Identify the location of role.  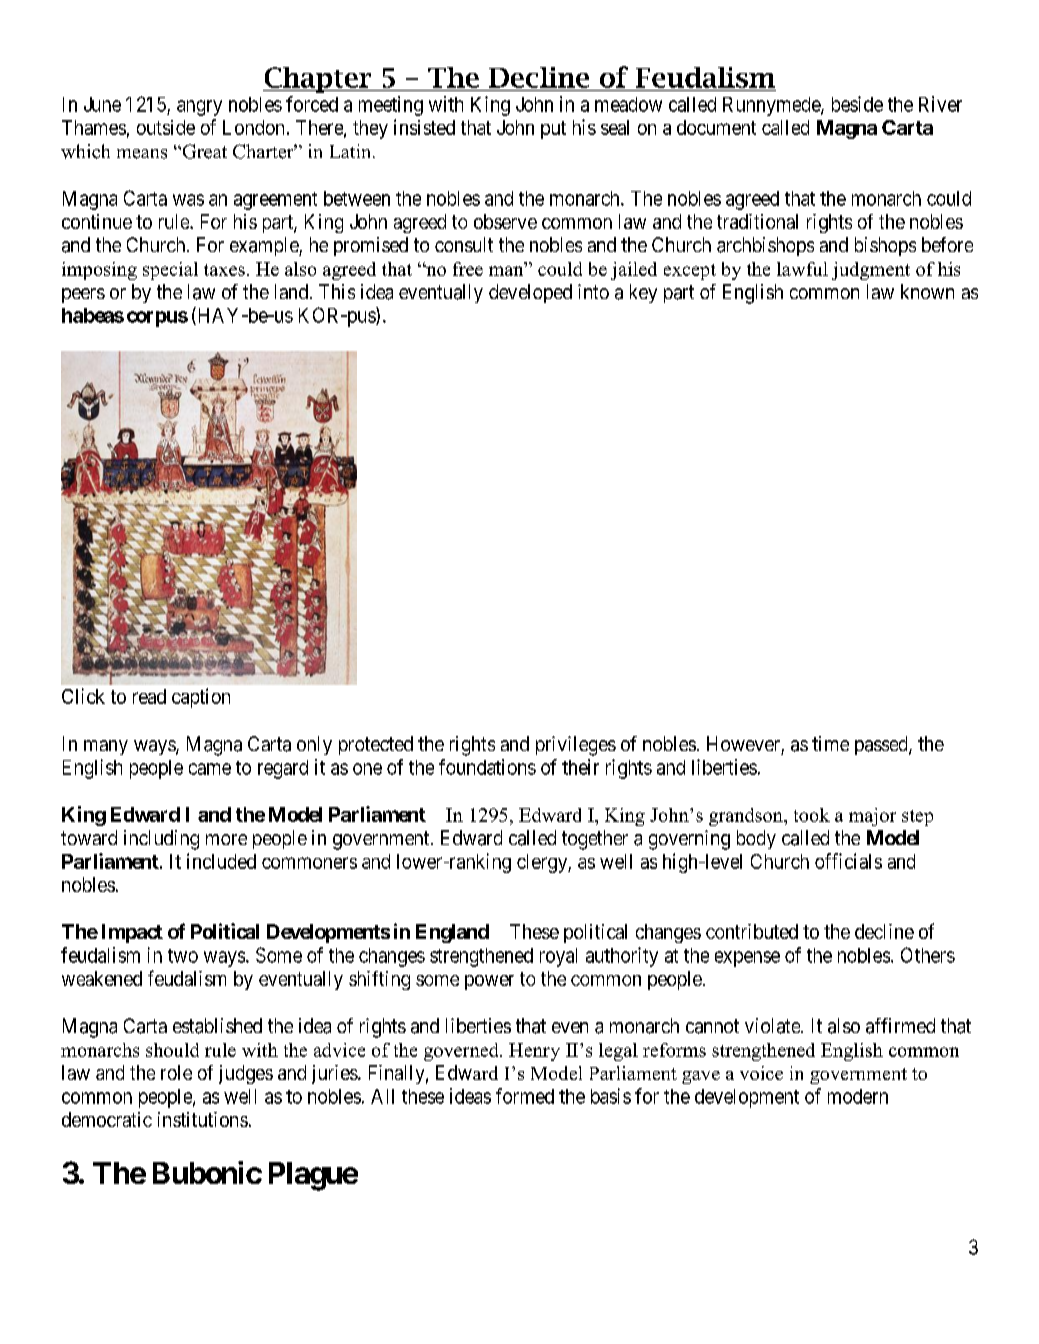
(176, 1072).
